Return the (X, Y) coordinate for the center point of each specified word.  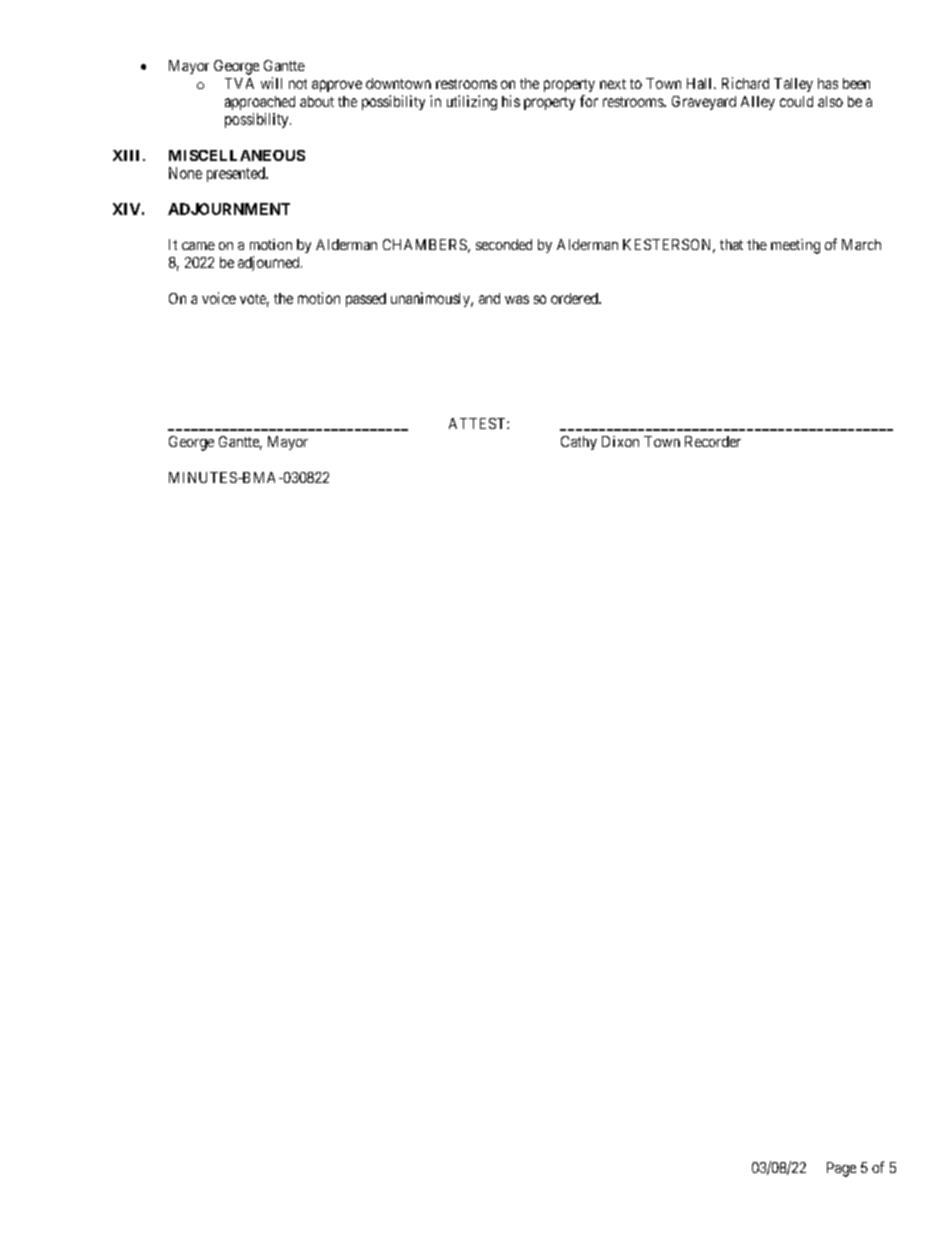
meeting (795, 246)
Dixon (620, 441)
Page (841, 1169)
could (796, 101)
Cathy (579, 443)
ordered (575, 298)
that (731, 244)
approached (260, 103)
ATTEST (478, 423)
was (517, 299)
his (511, 101)
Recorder (713, 441)
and (489, 298)
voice (219, 298)
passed (366, 300)
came (198, 246)
